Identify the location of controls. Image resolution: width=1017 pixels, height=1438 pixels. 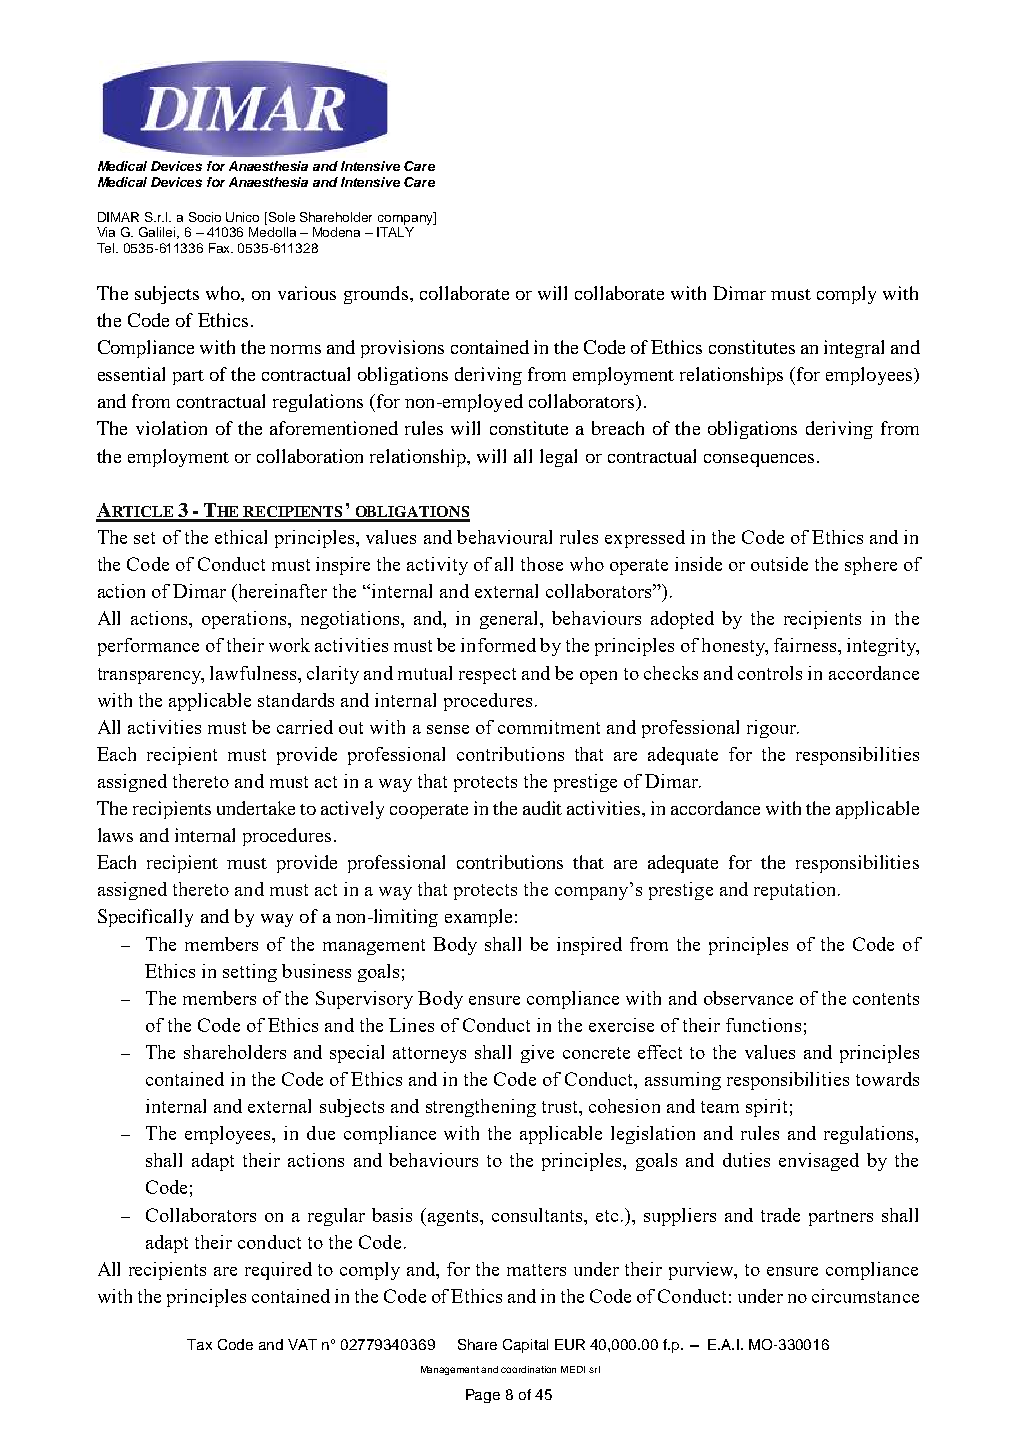
(770, 673).
